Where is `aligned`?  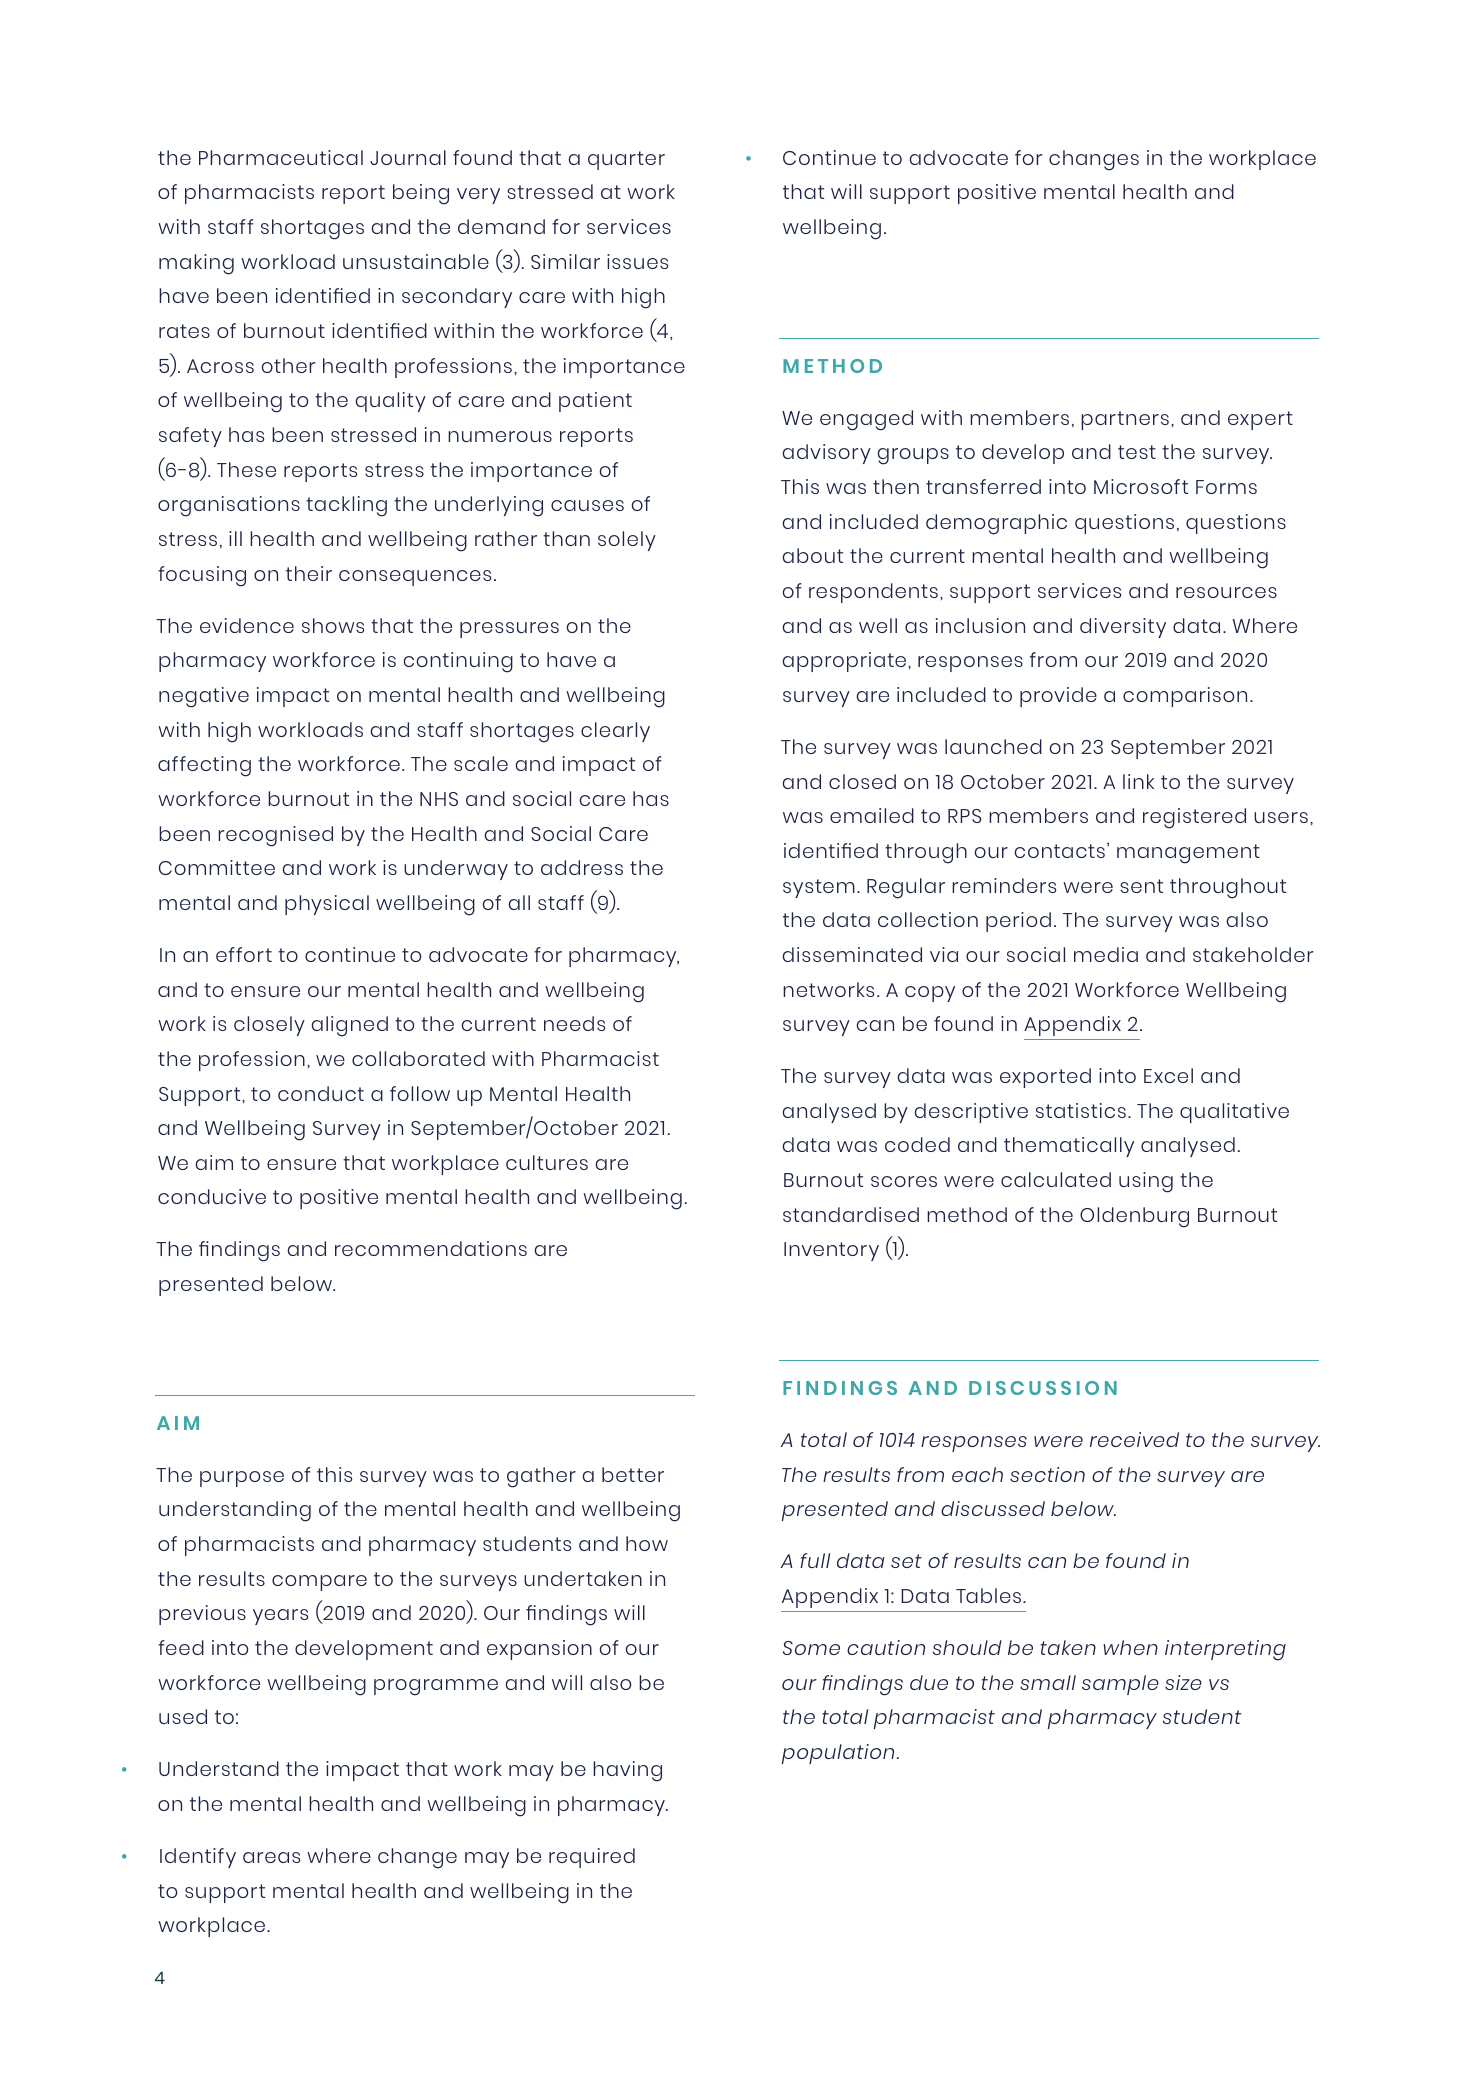
aligned is located at coordinates (349, 1026).
